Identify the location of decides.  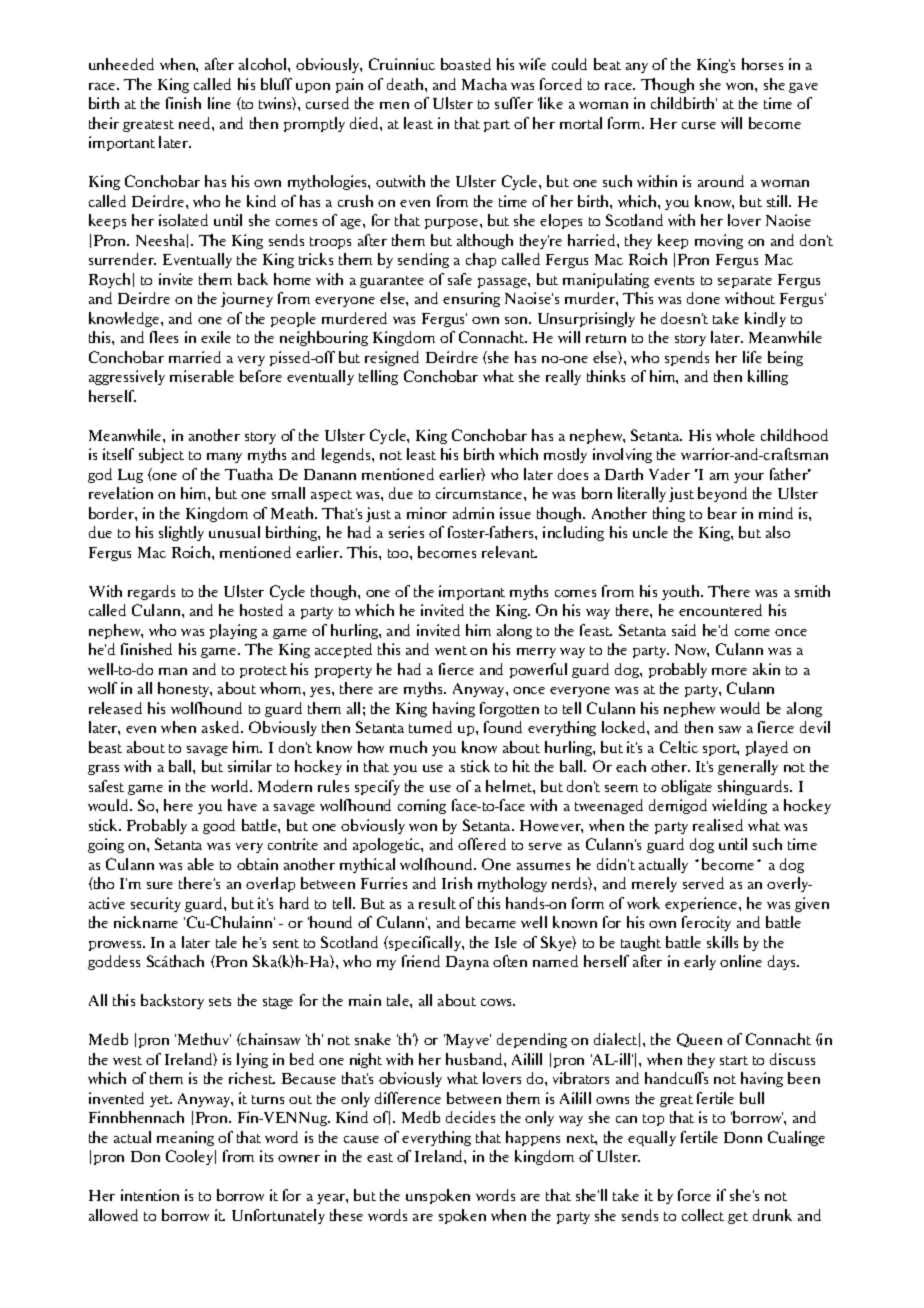
(470, 1117).
